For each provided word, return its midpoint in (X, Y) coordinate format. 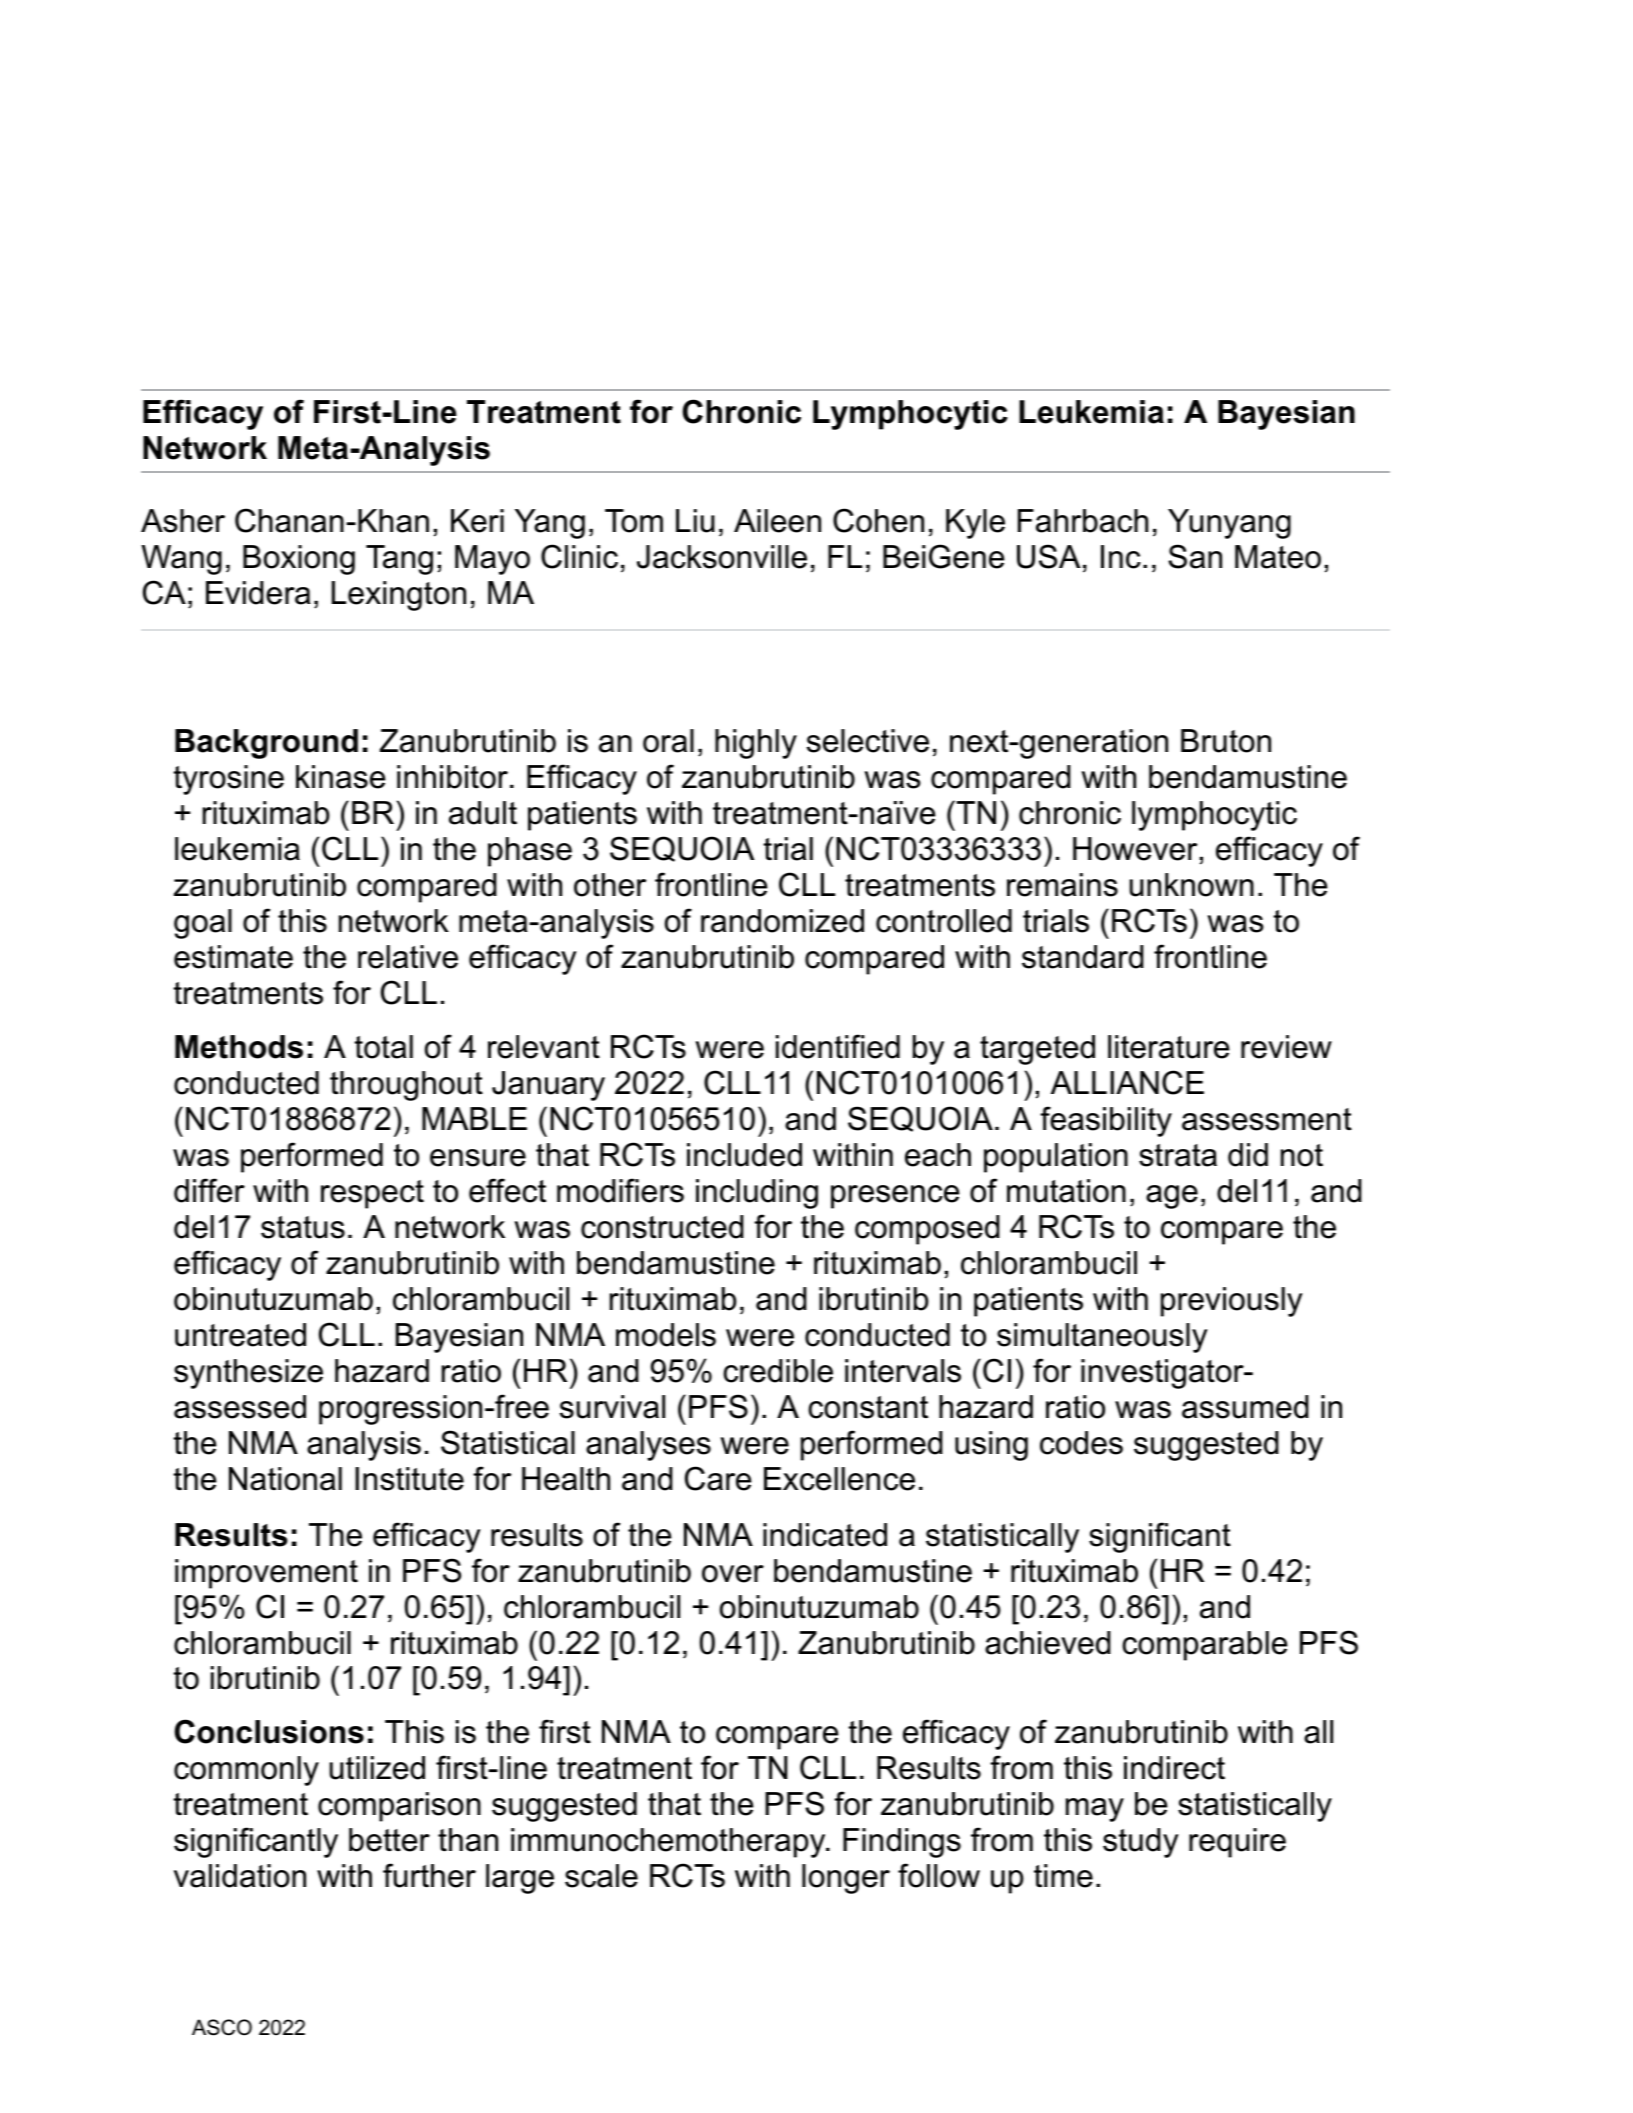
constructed (662, 1227)
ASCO (222, 2027)
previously (1232, 1302)
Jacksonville (722, 557)
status (303, 1227)
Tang (399, 560)
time (1063, 1876)
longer (846, 1879)
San (1195, 556)
